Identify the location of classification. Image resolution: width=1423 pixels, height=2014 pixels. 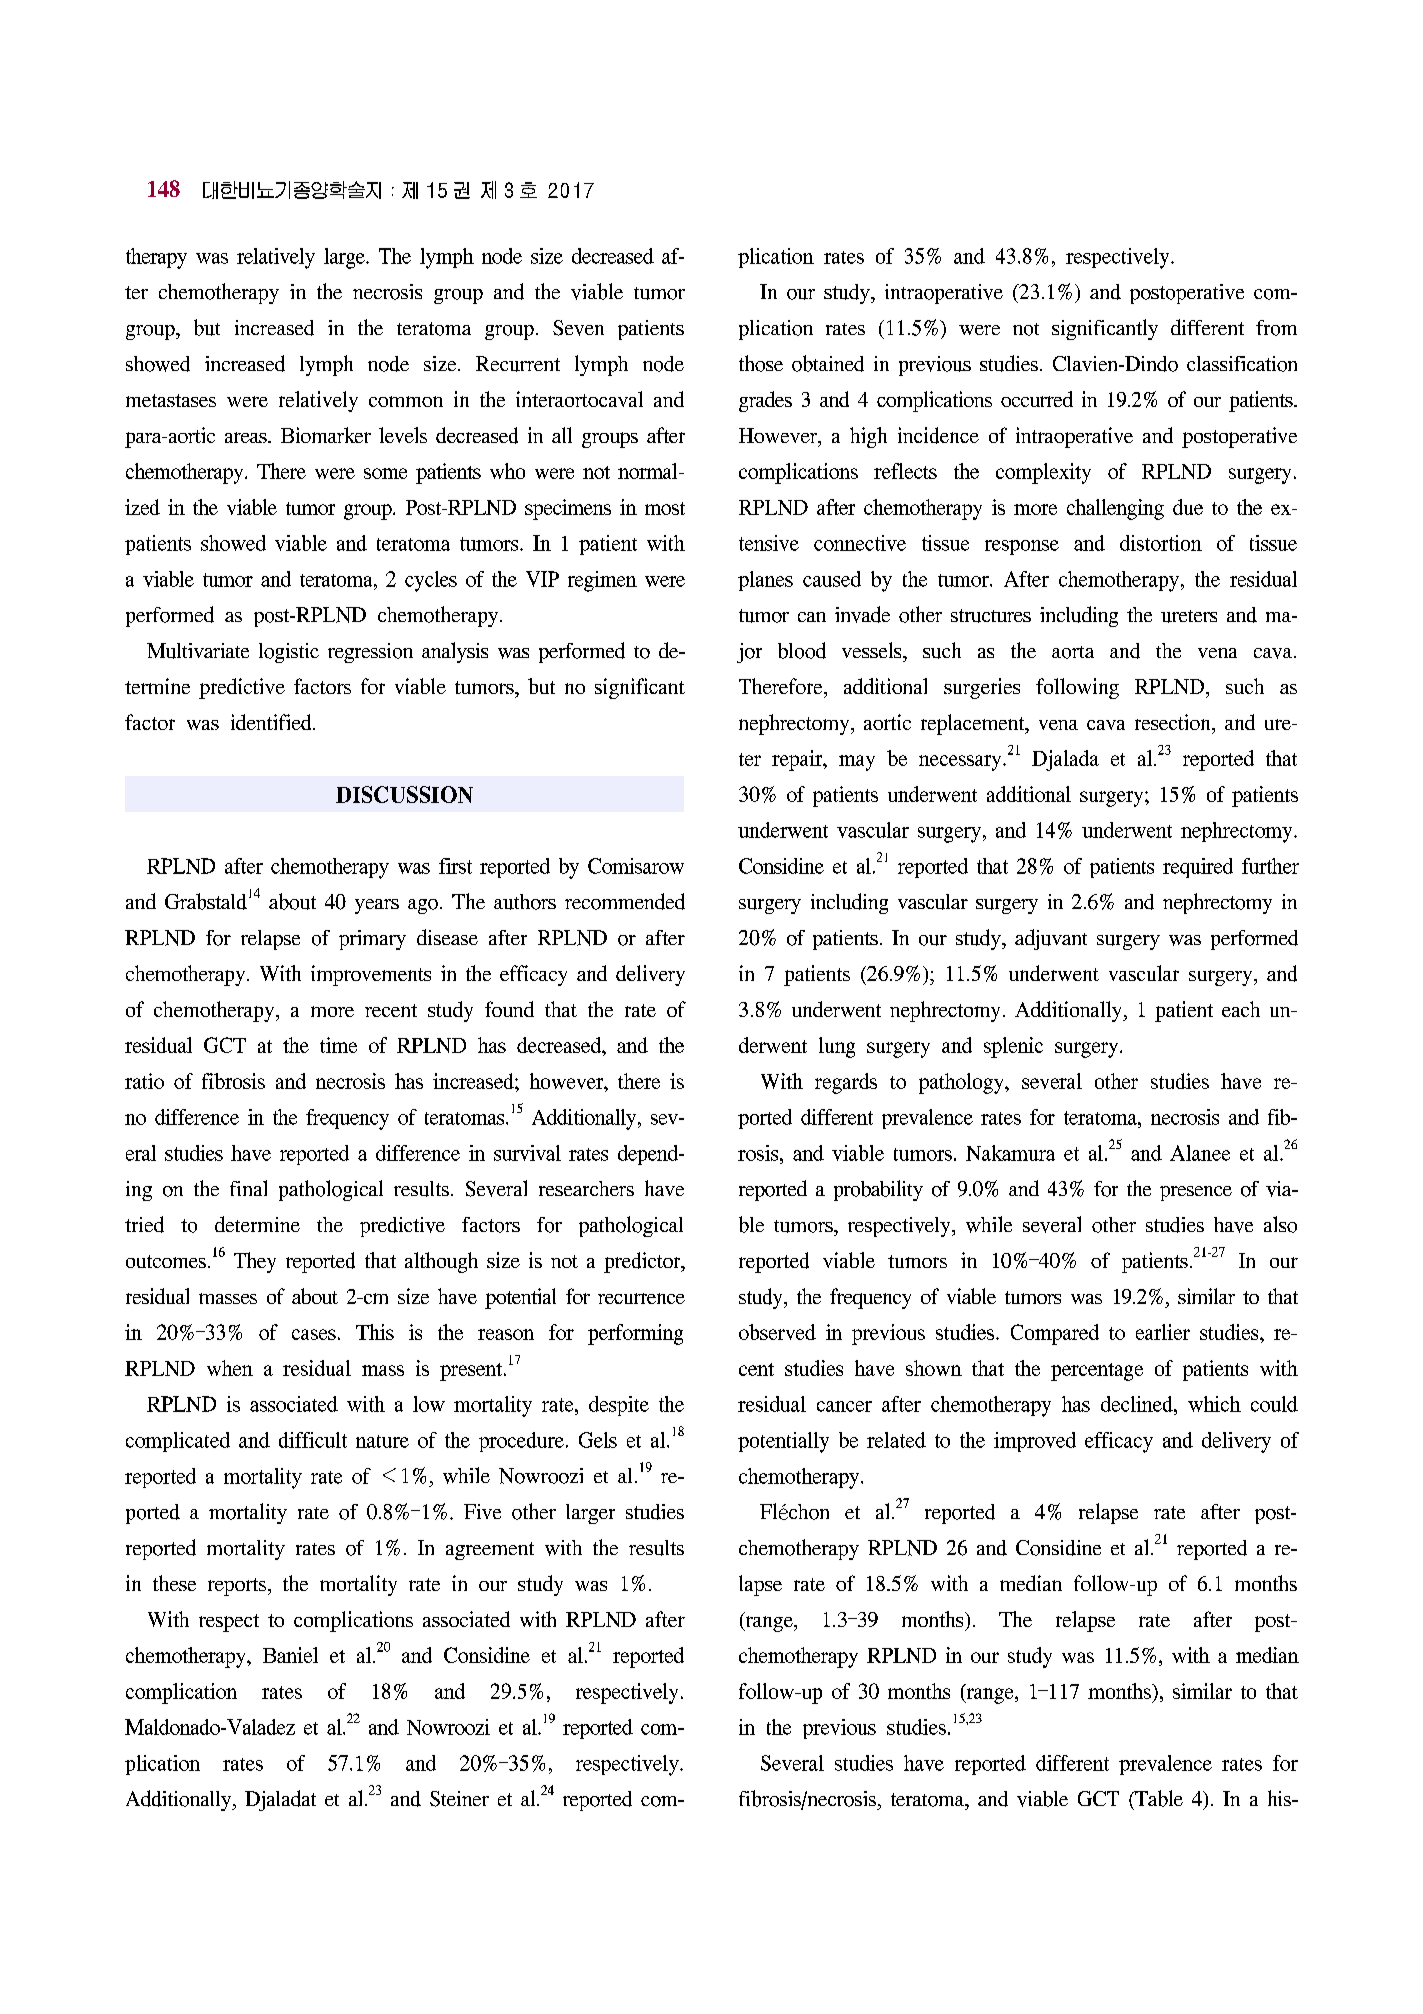
(1242, 364).
